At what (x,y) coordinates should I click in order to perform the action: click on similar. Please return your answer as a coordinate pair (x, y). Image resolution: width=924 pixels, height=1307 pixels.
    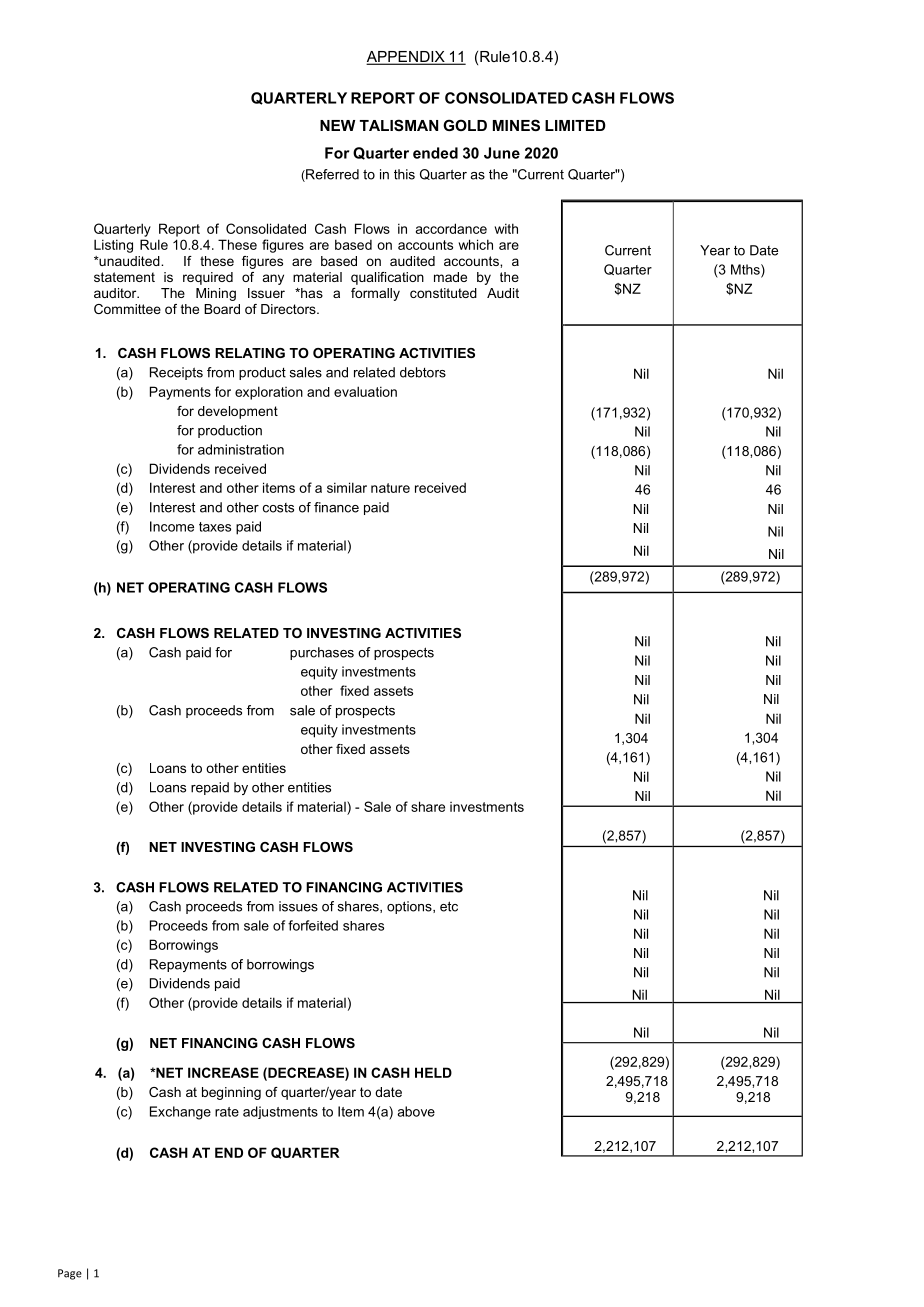
    Looking at the image, I should click on (347, 487).
